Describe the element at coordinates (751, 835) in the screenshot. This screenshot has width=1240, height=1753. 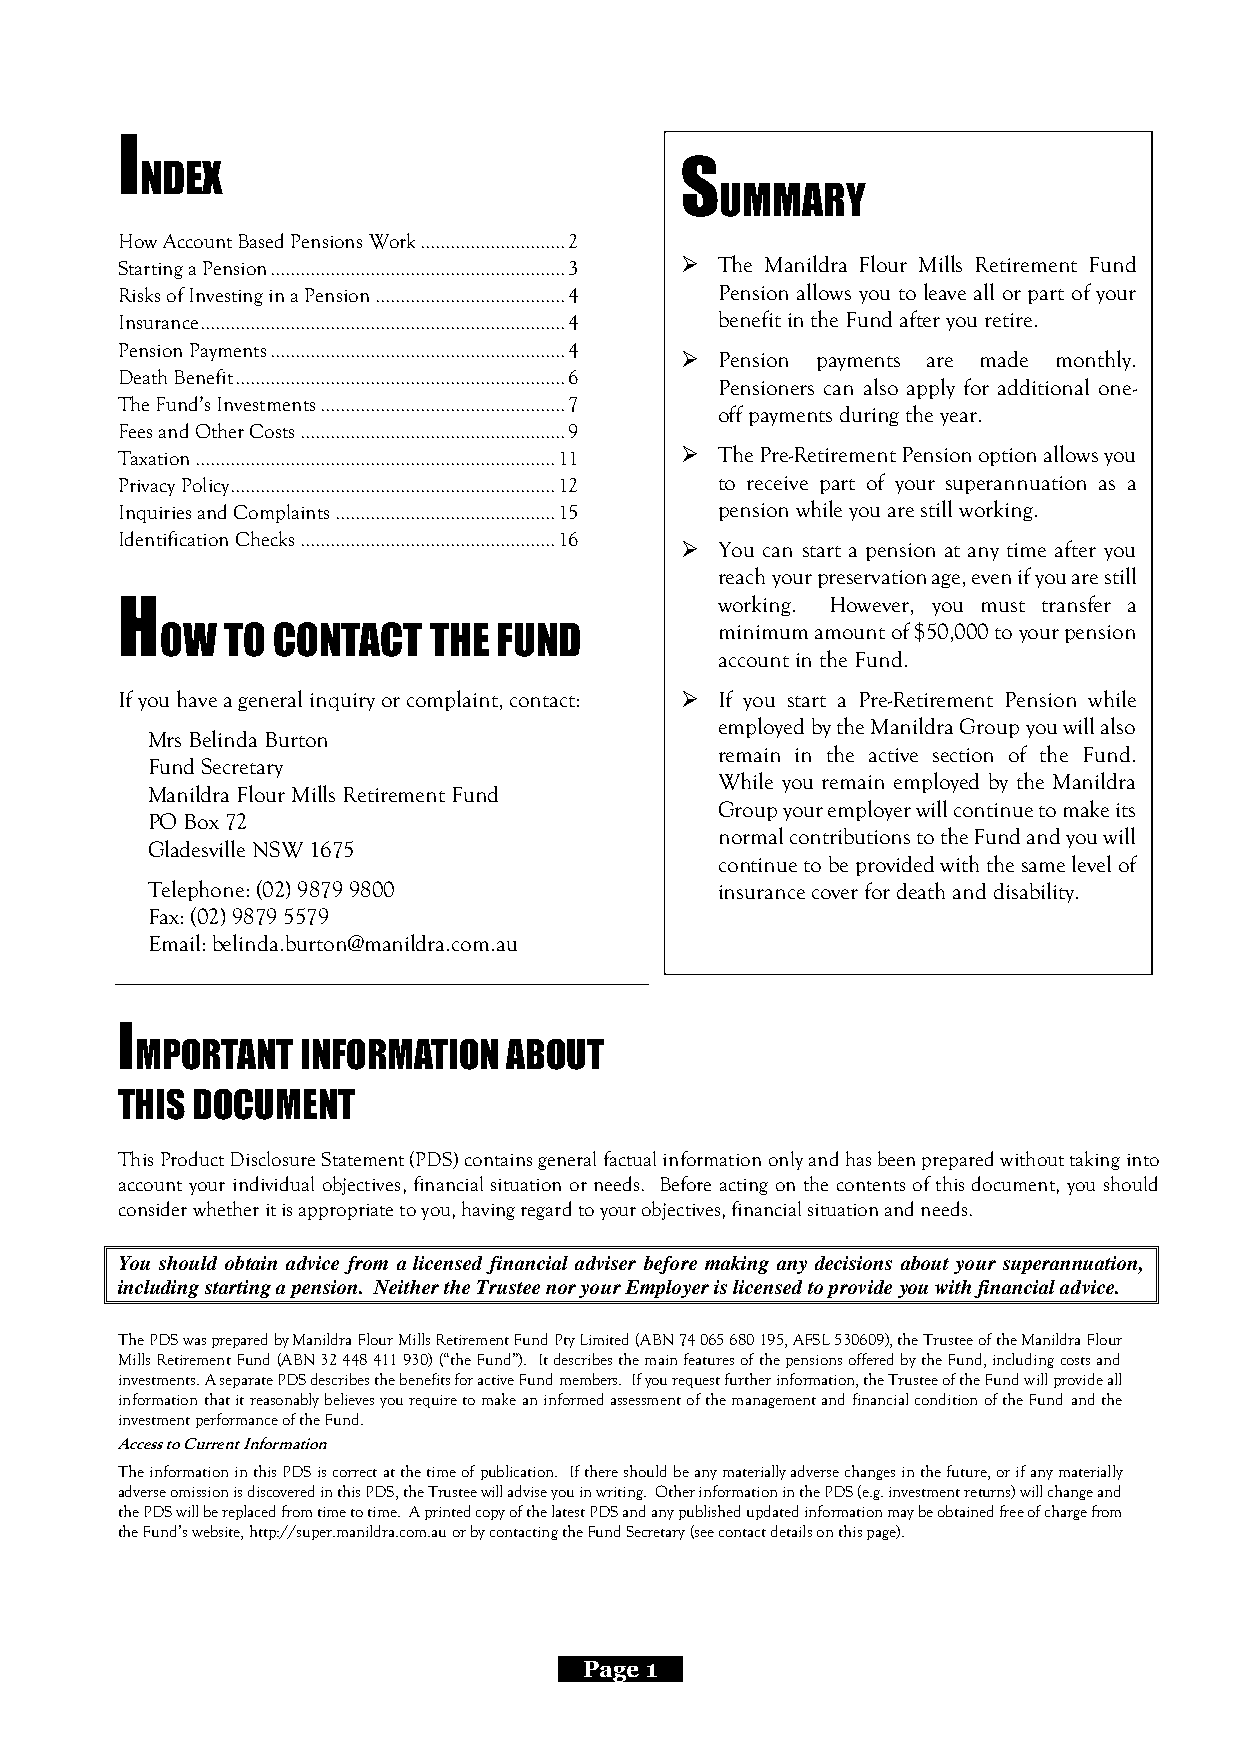
I see `normal` at that location.
